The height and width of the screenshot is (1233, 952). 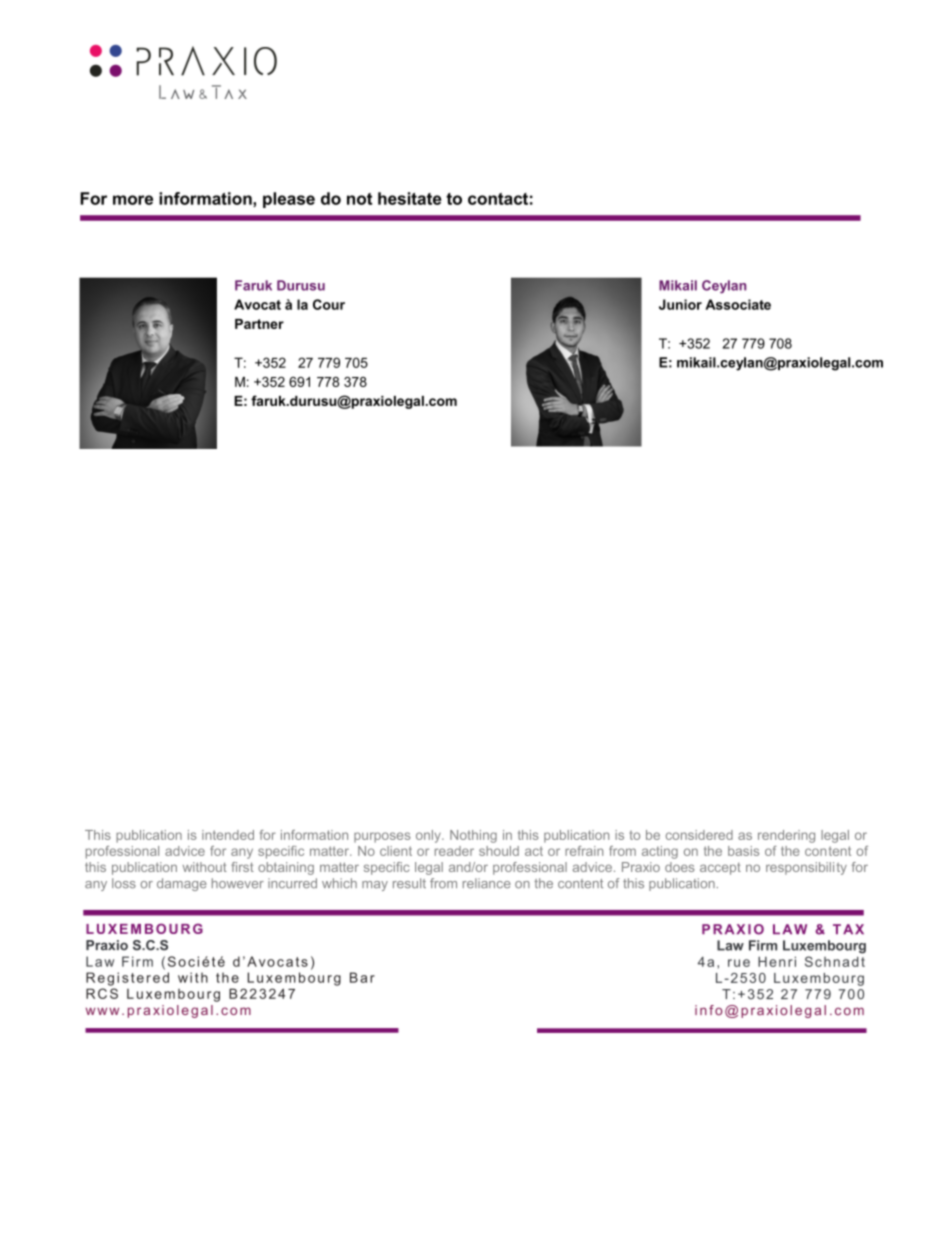 I want to click on rendering, so click(x=786, y=836).
